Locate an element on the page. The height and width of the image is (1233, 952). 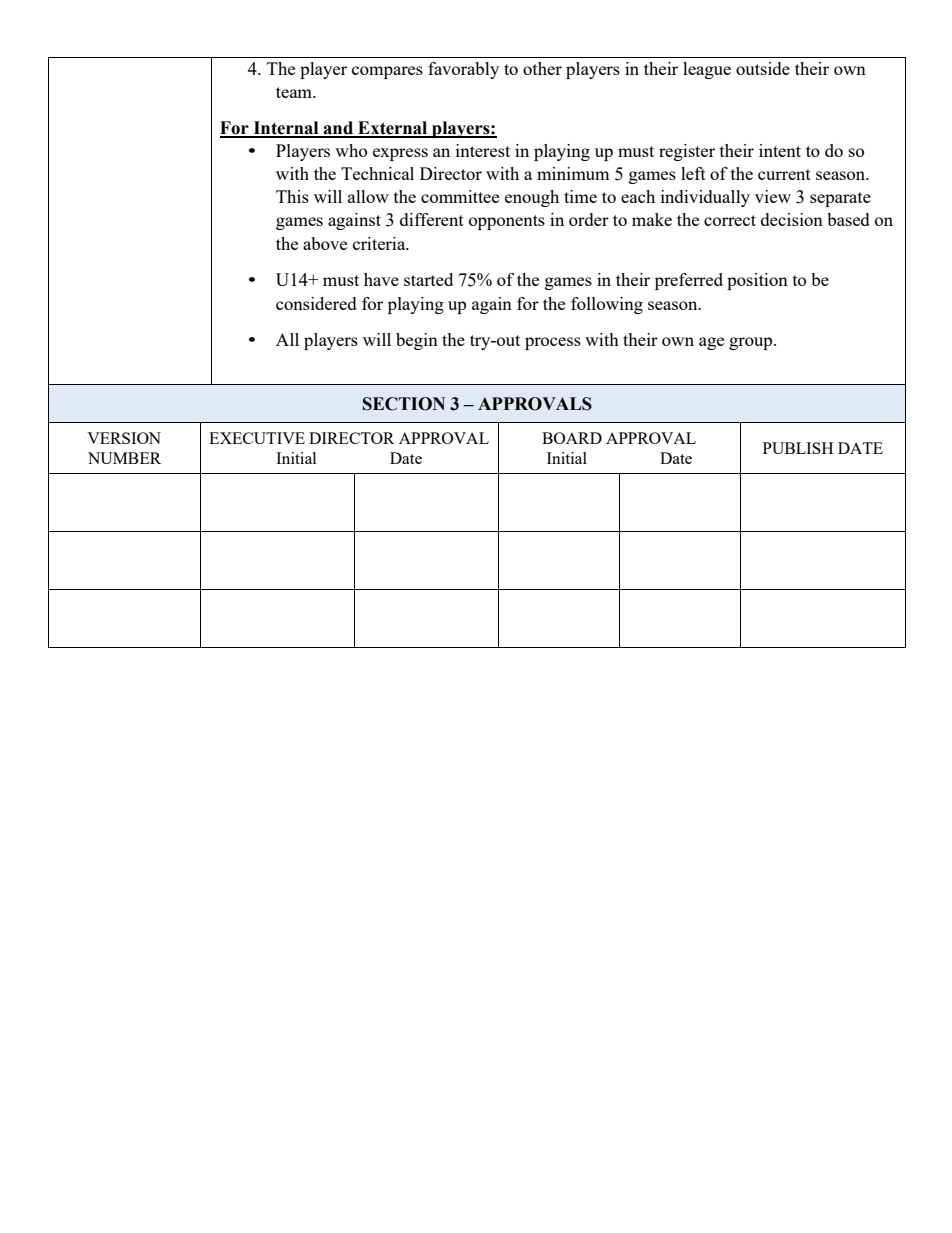
BOARD is located at coordinates (572, 438).
